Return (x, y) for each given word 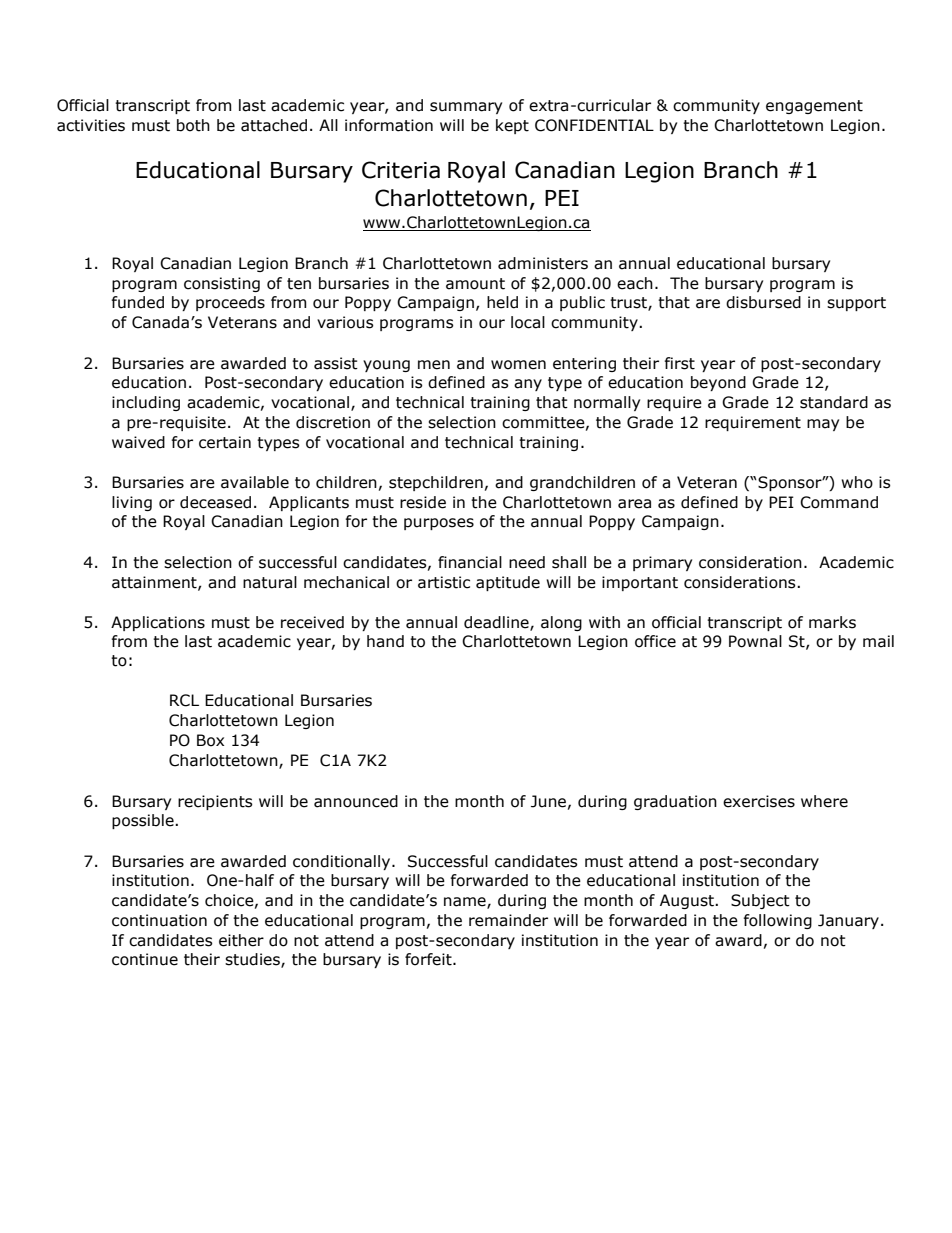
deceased (215, 502)
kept (512, 126)
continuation (159, 920)
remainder (508, 920)
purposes (439, 524)
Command (839, 502)
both (193, 125)
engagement (814, 107)
